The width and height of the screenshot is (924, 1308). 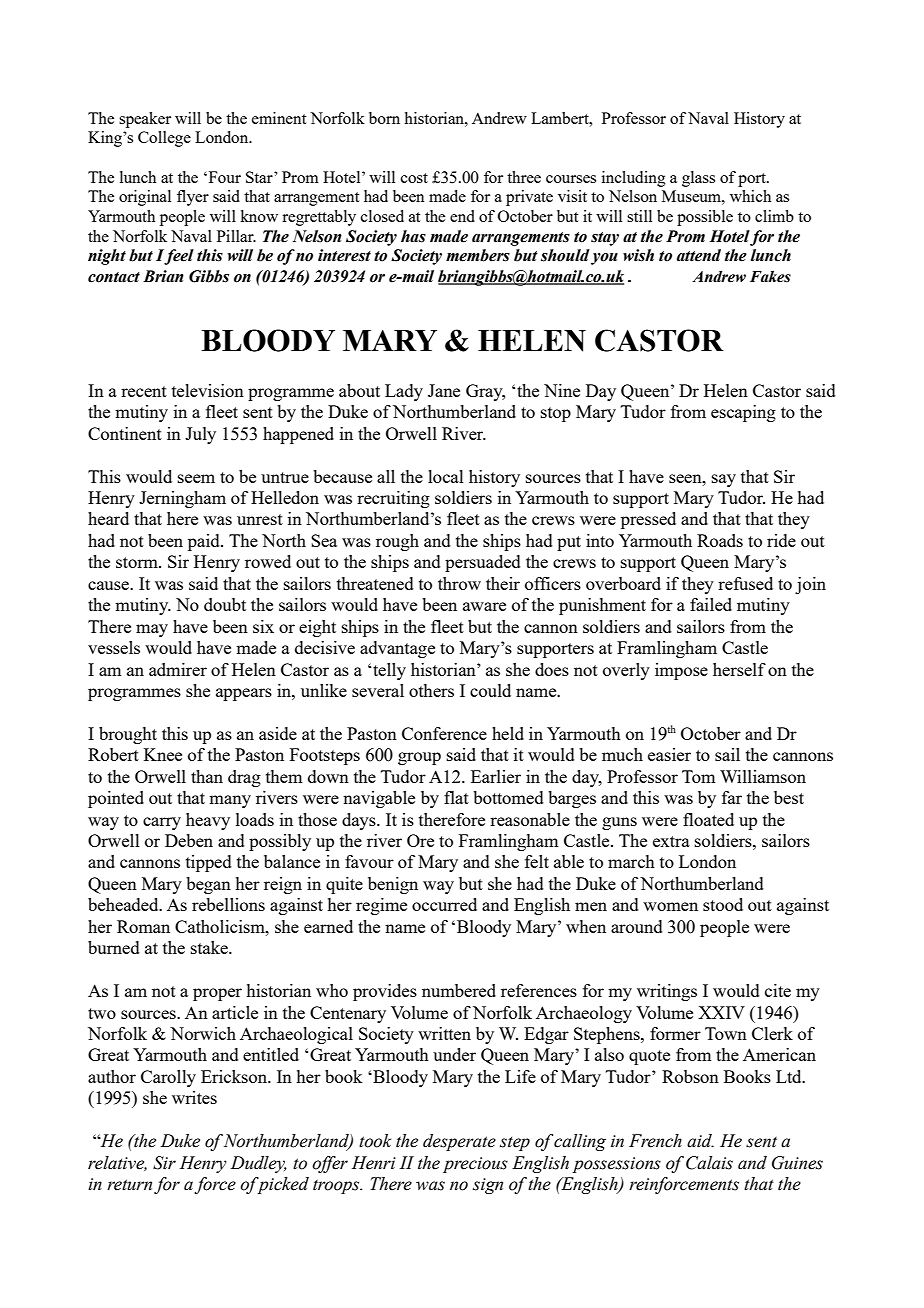 What do you see at coordinates (178, 669) in the screenshot?
I see `admirer` at bounding box center [178, 669].
